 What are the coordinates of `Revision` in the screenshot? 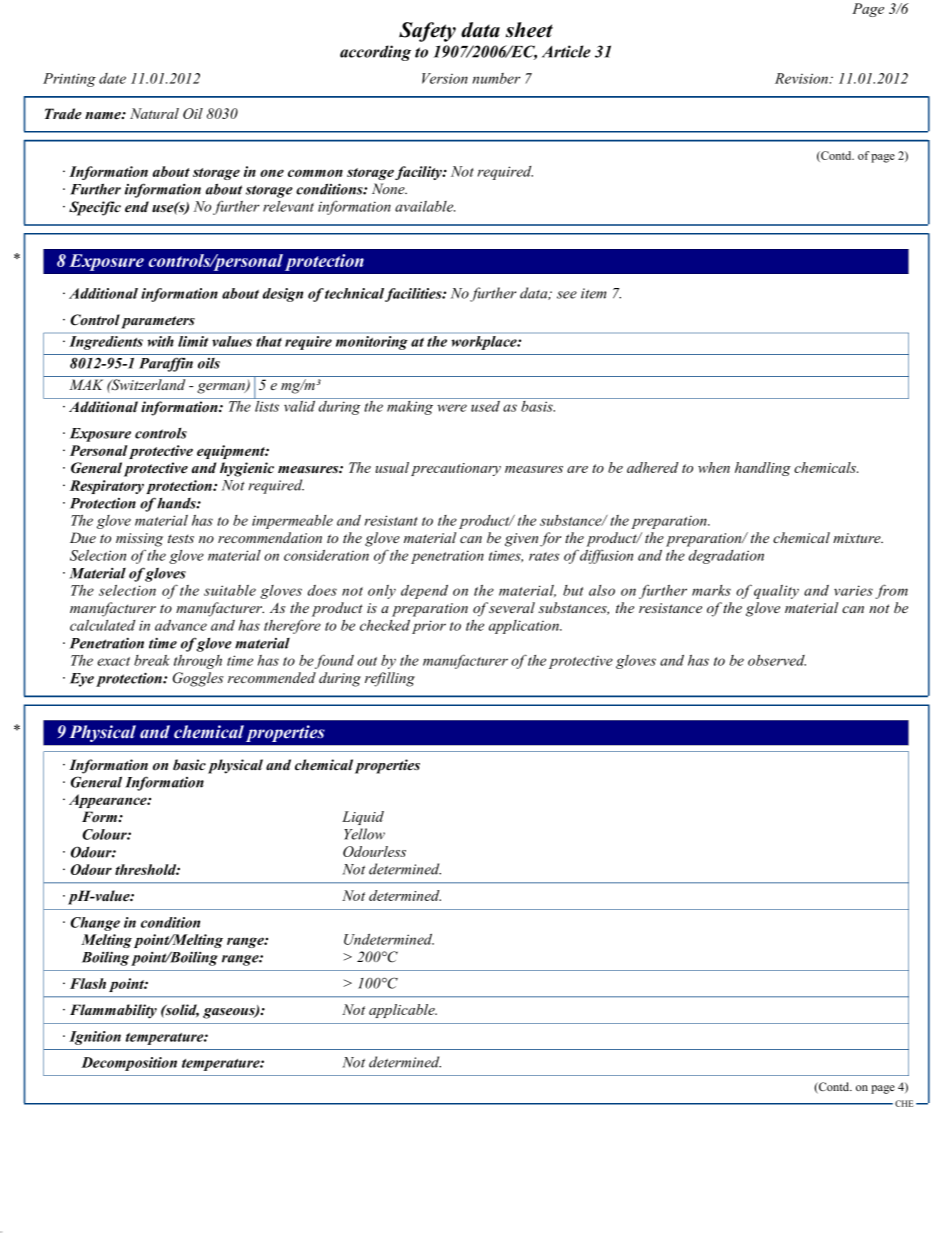 It's located at (803, 78).
